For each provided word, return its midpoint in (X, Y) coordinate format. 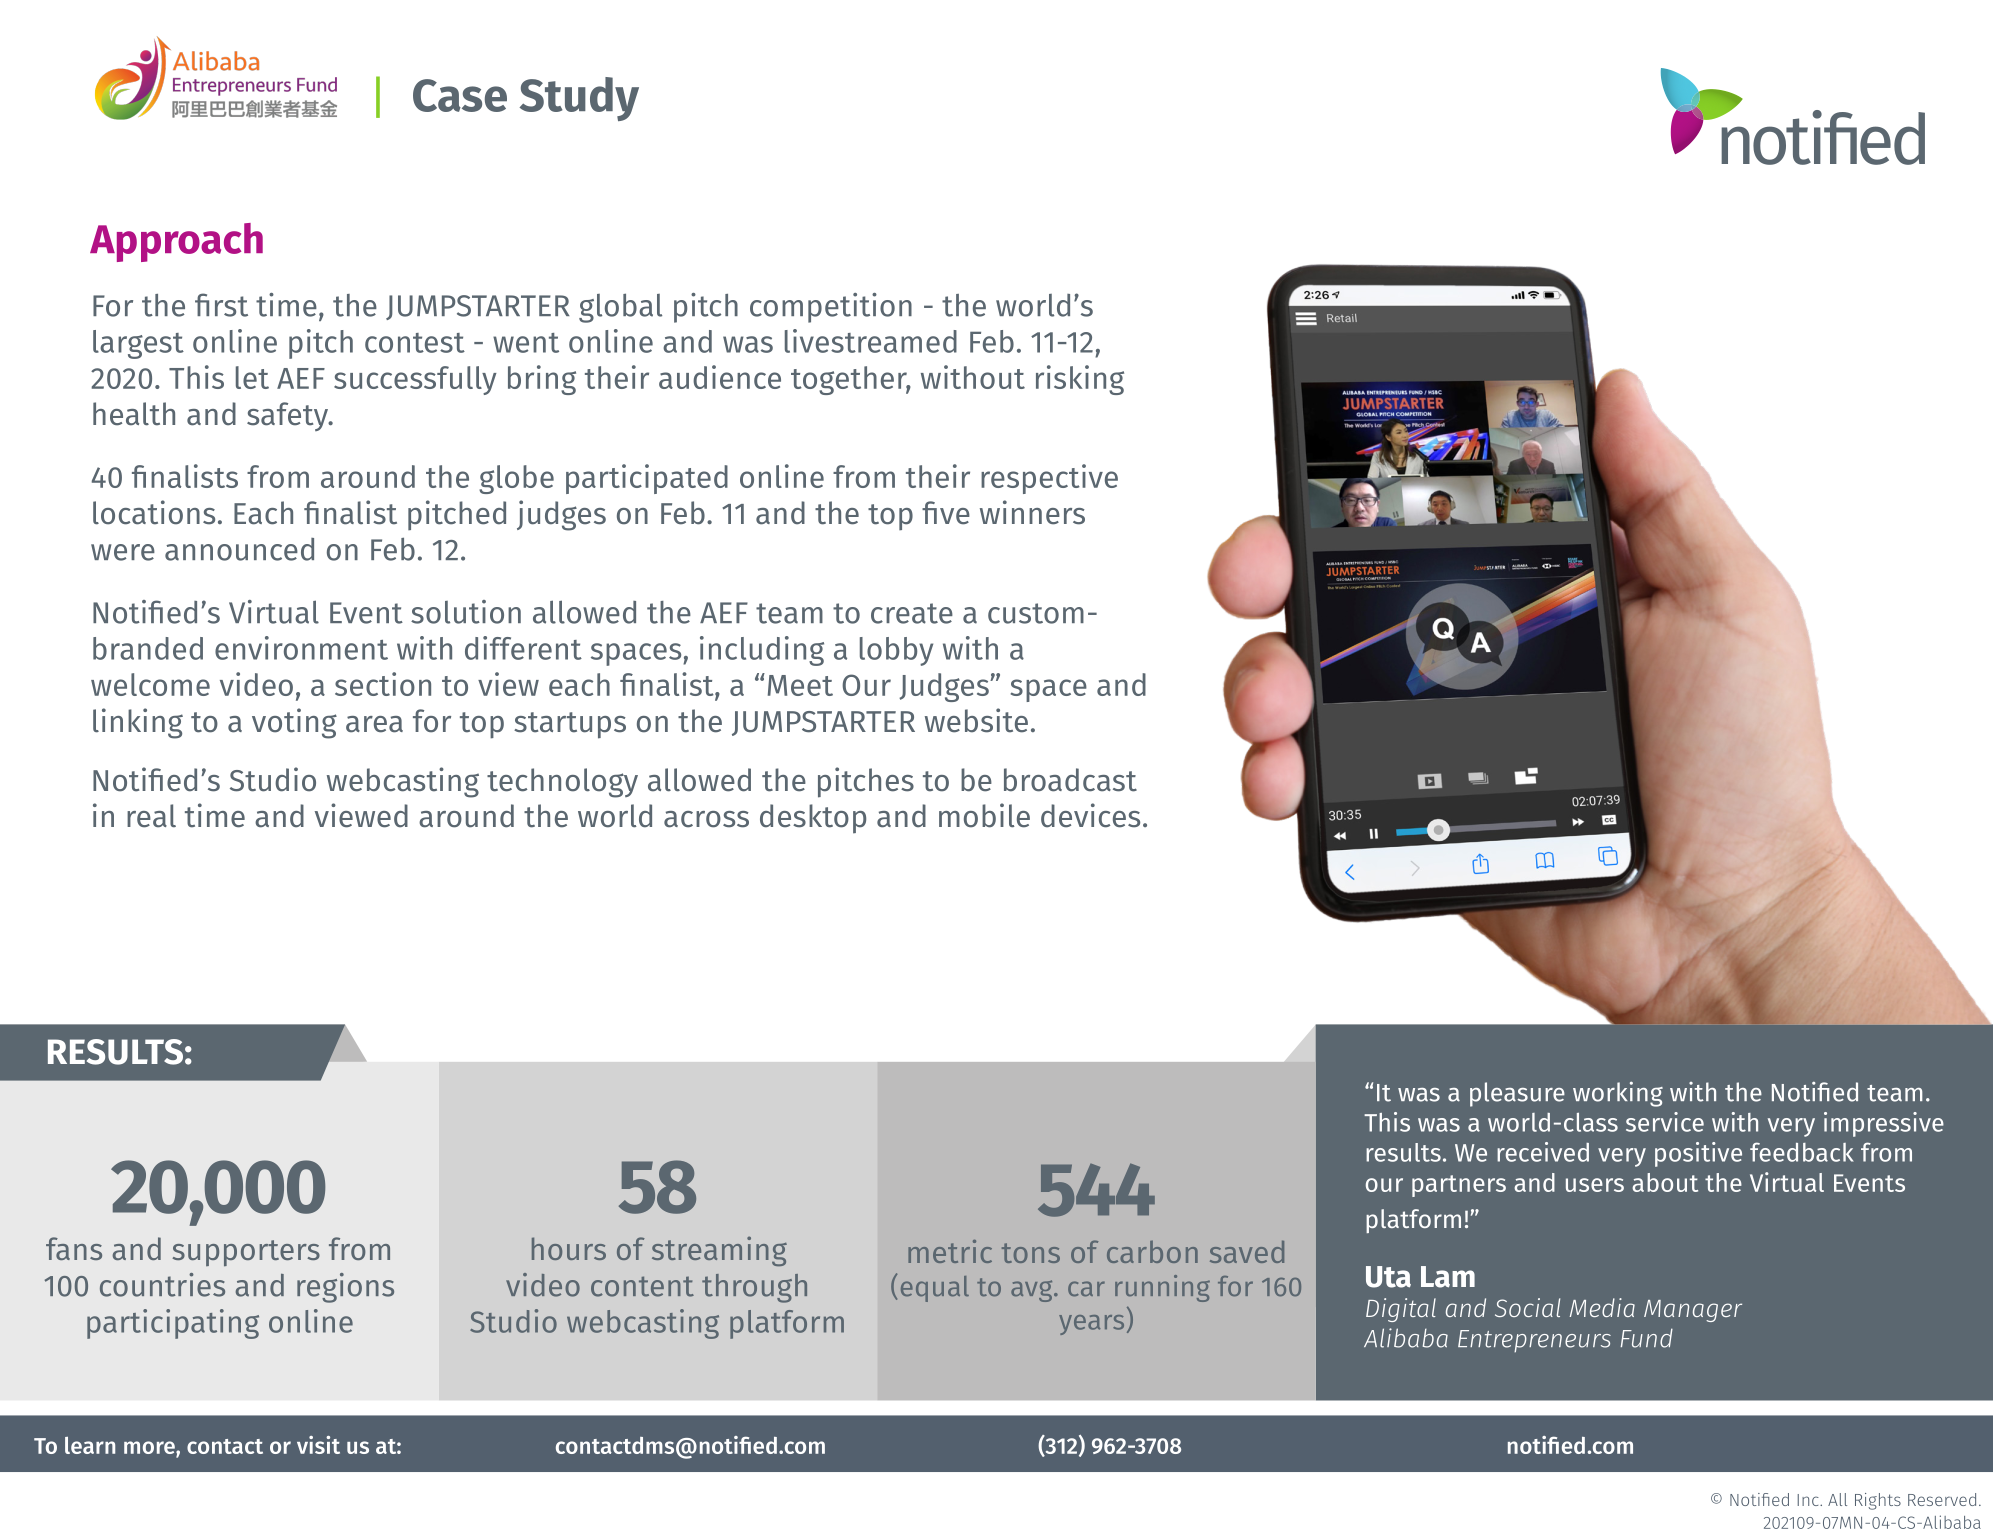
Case (460, 95)
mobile (984, 815)
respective (1049, 479)
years (1091, 1325)
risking (1080, 380)
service (1665, 1122)
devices (1090, 815)
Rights (1878, 1501)
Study (579, 99)
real (151, 816)
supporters (246, 1253)
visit (318, 1445)
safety (288, 416)
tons (1031, 1253)
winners (1032, 512)
